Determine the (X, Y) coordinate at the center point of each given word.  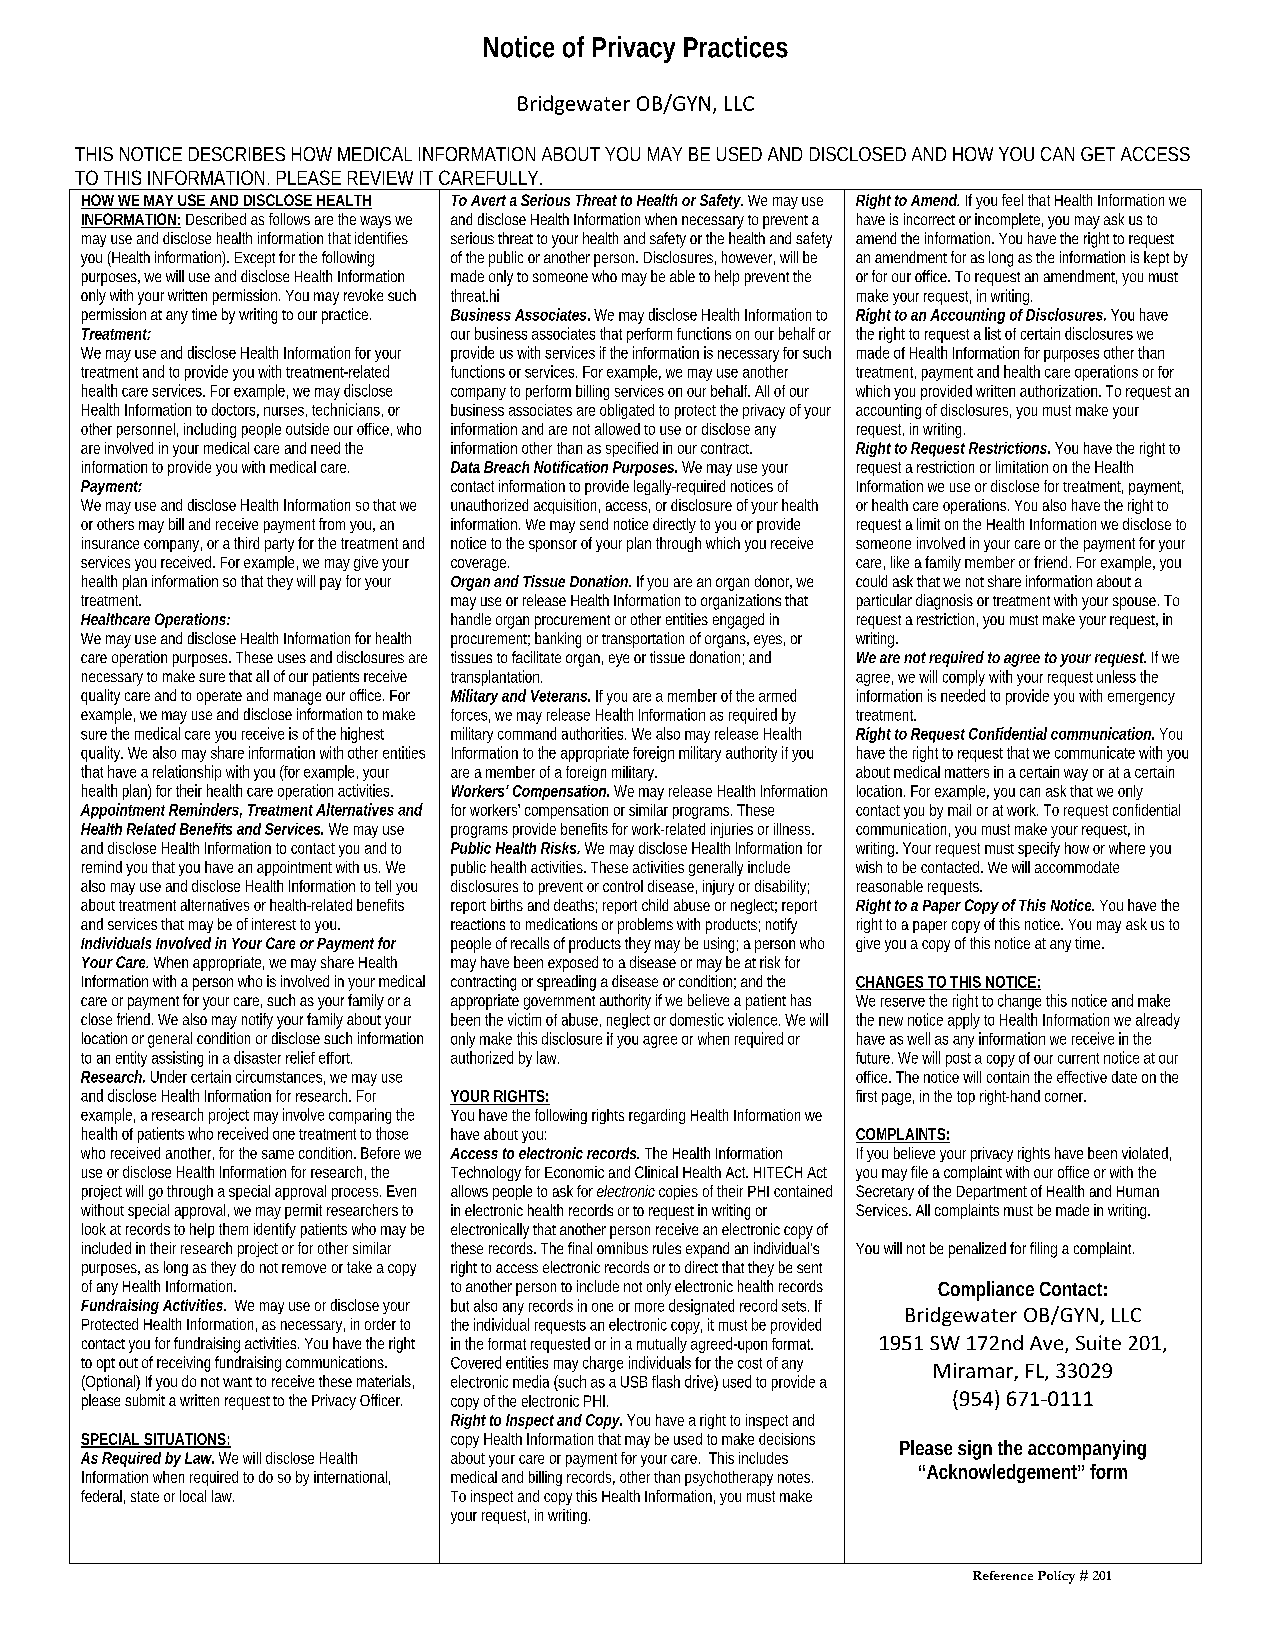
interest (274, 924)
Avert (488, 200)
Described (216, 219)
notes (795, 1478)
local (193, 1496)
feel (1012, 200)
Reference (1003, 1575)
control (623, 886)
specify (1039, 849)
